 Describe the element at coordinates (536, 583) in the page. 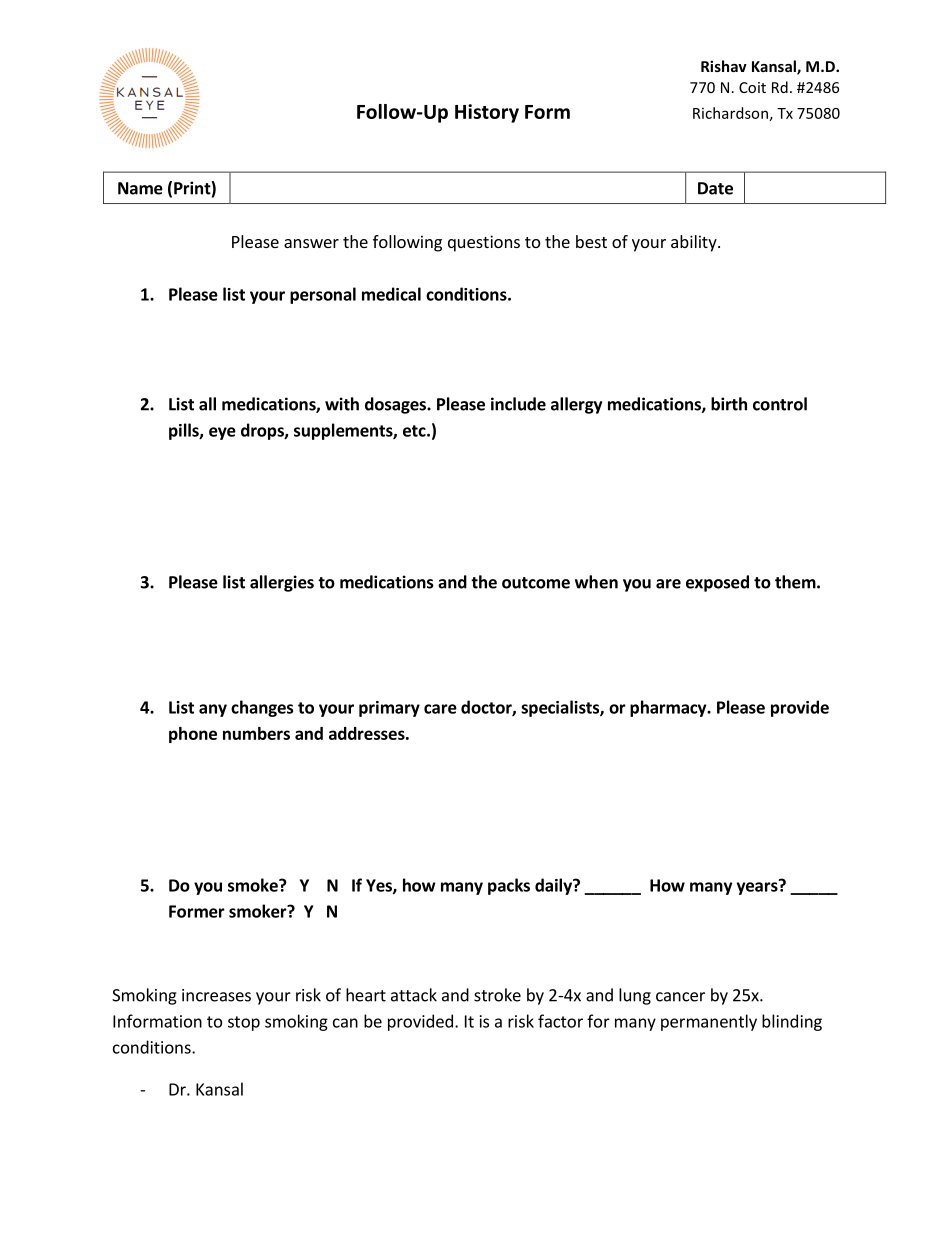

I see `outcome` at that location.
